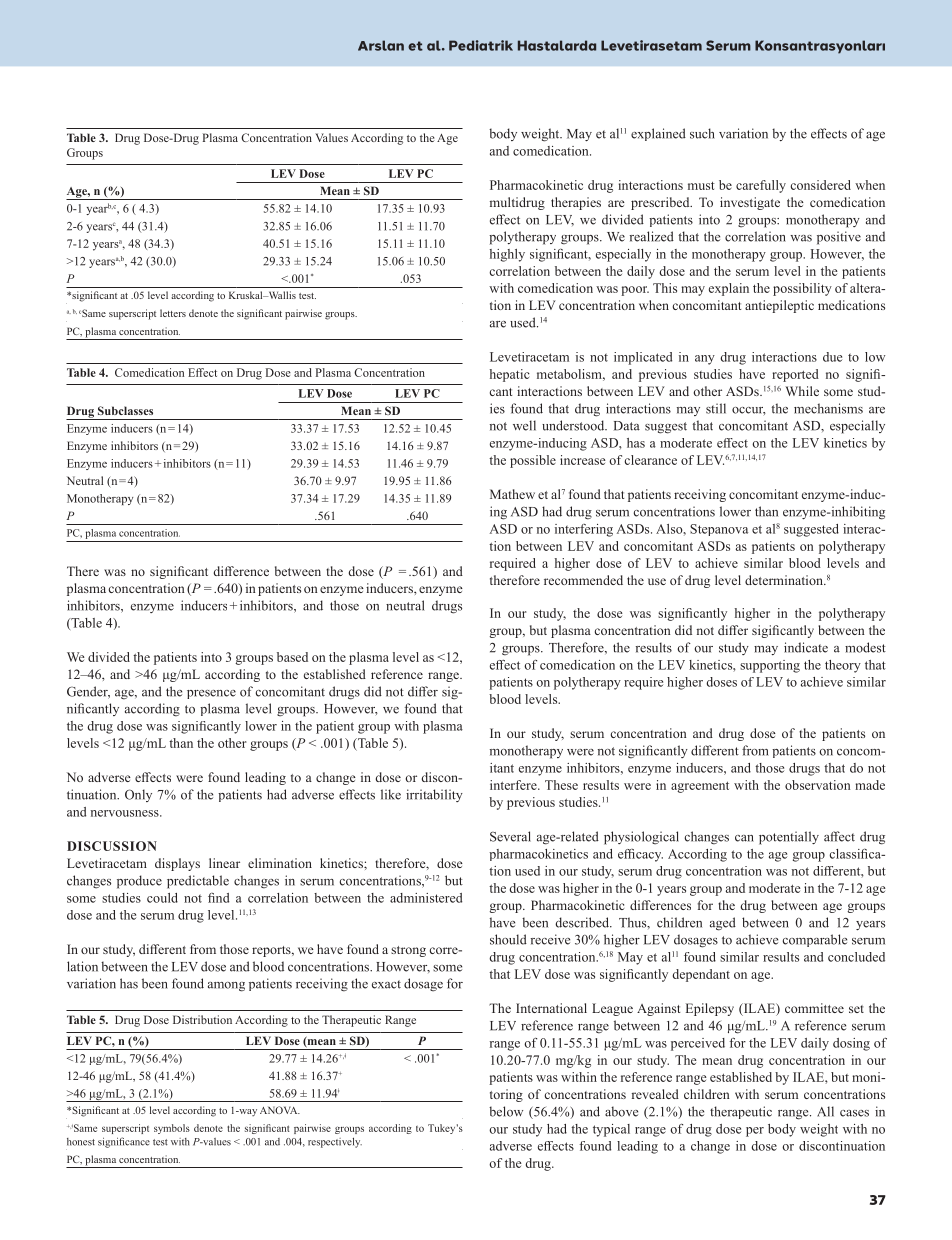 The image size is (952, 1240). I want to click on occur, so click(749, 411).
